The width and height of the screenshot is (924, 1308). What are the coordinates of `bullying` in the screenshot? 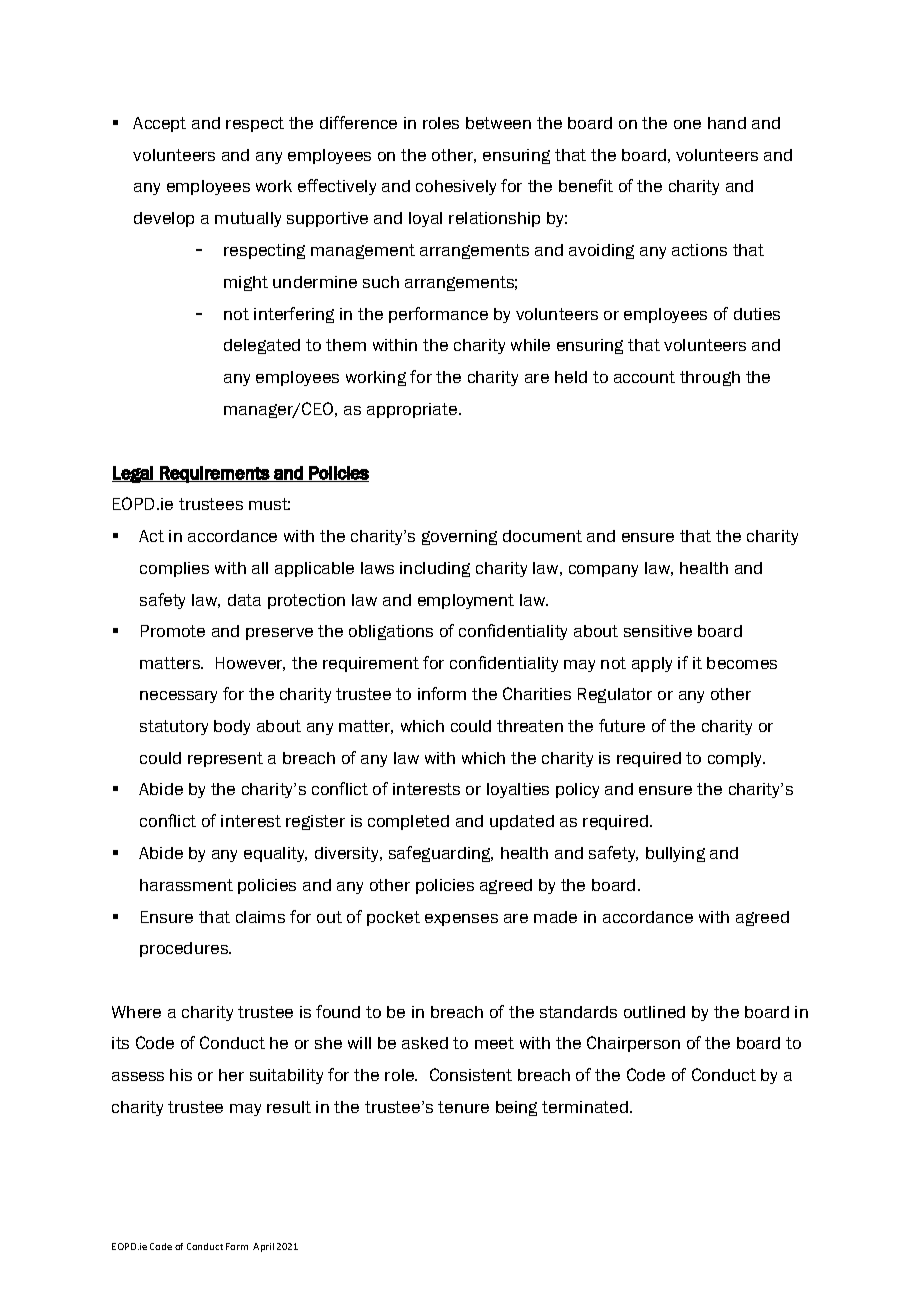 It's located at (675, 854).
